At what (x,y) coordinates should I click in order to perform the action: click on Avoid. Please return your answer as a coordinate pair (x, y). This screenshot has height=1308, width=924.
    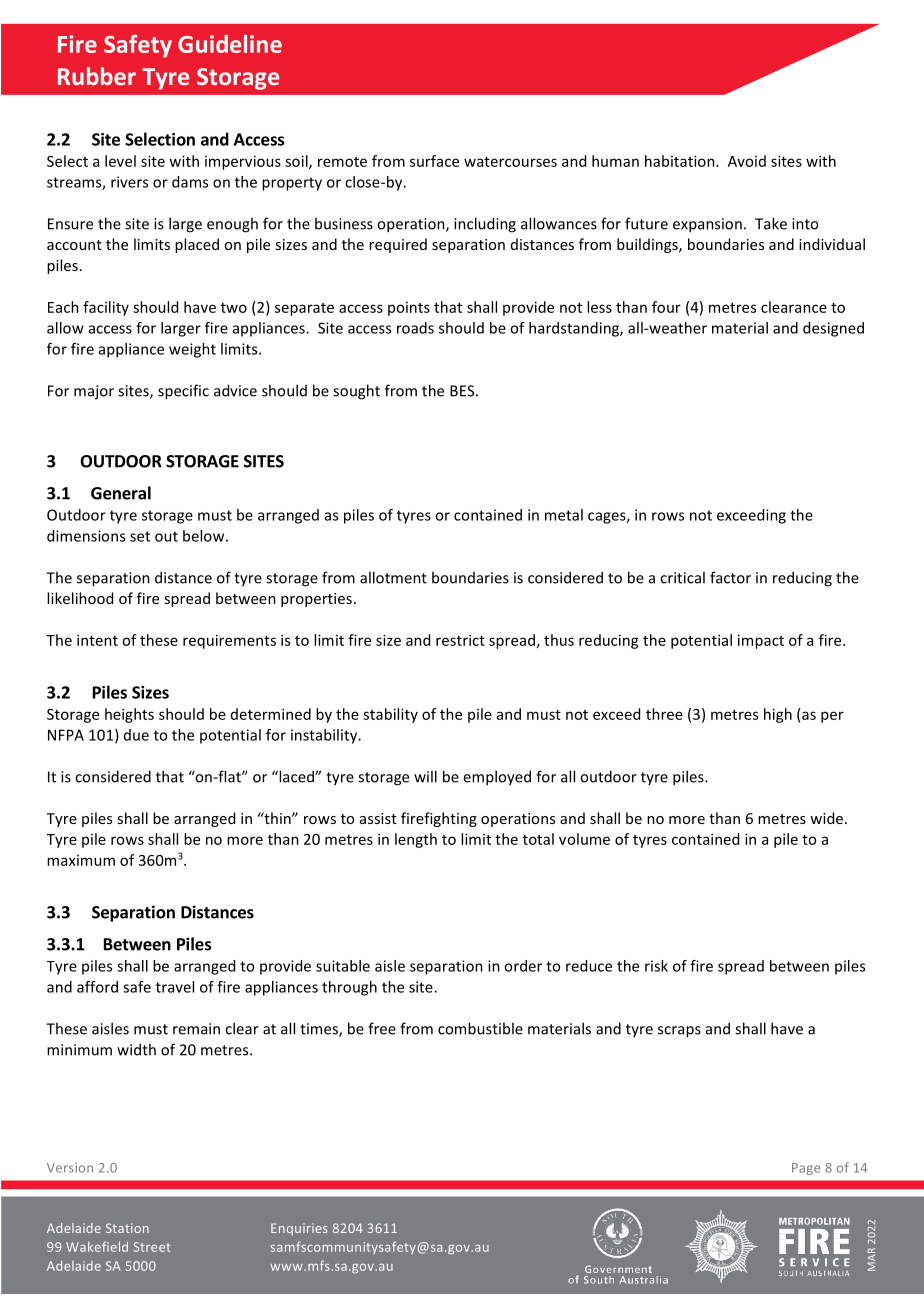
    Looking at the image, I should click on (747, 161).
